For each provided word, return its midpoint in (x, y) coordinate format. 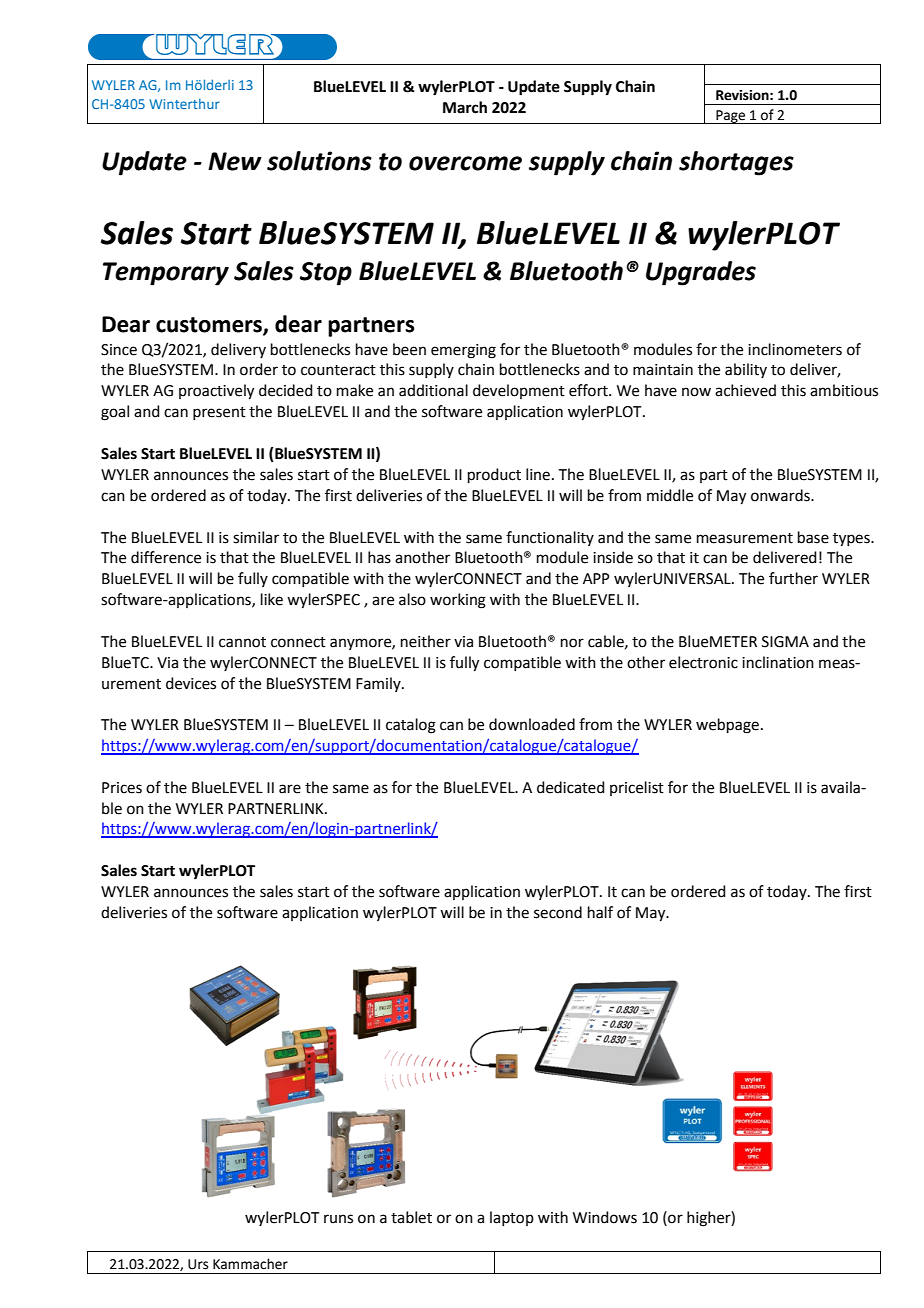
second (558, 912)
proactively (216, 392)
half (600, 912)
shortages (736, 163)
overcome (465, 163)
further (793, 578)
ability (746, 370)
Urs (198, 1264)
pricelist (637, 788)
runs (338, 1219)
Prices (122, 788)
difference (166, 557)
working (458, 601)
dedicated (571, 787)
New (235, 161)
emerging (463, 351)
